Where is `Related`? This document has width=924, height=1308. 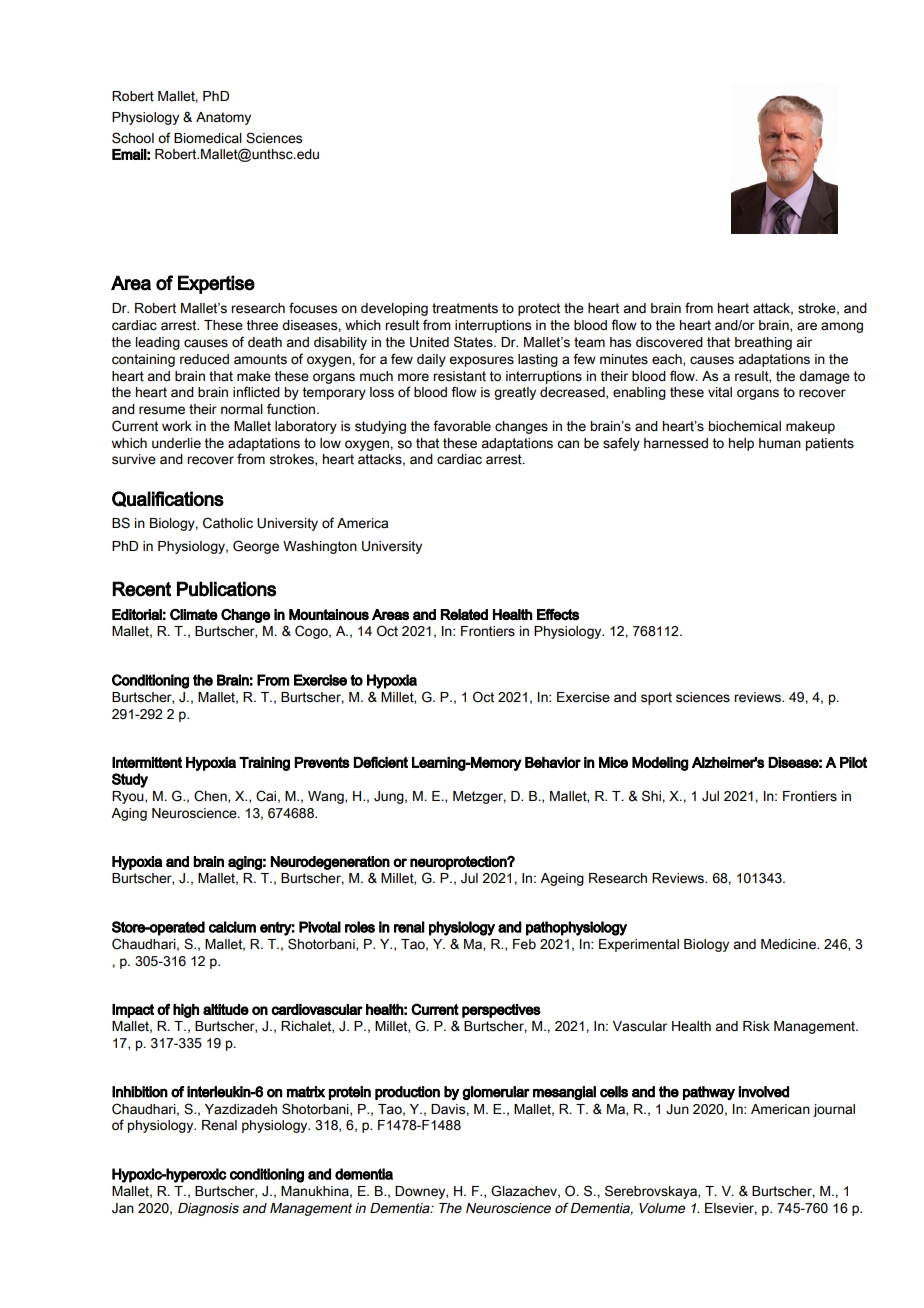
Related is located at coordinates (464, 614).
